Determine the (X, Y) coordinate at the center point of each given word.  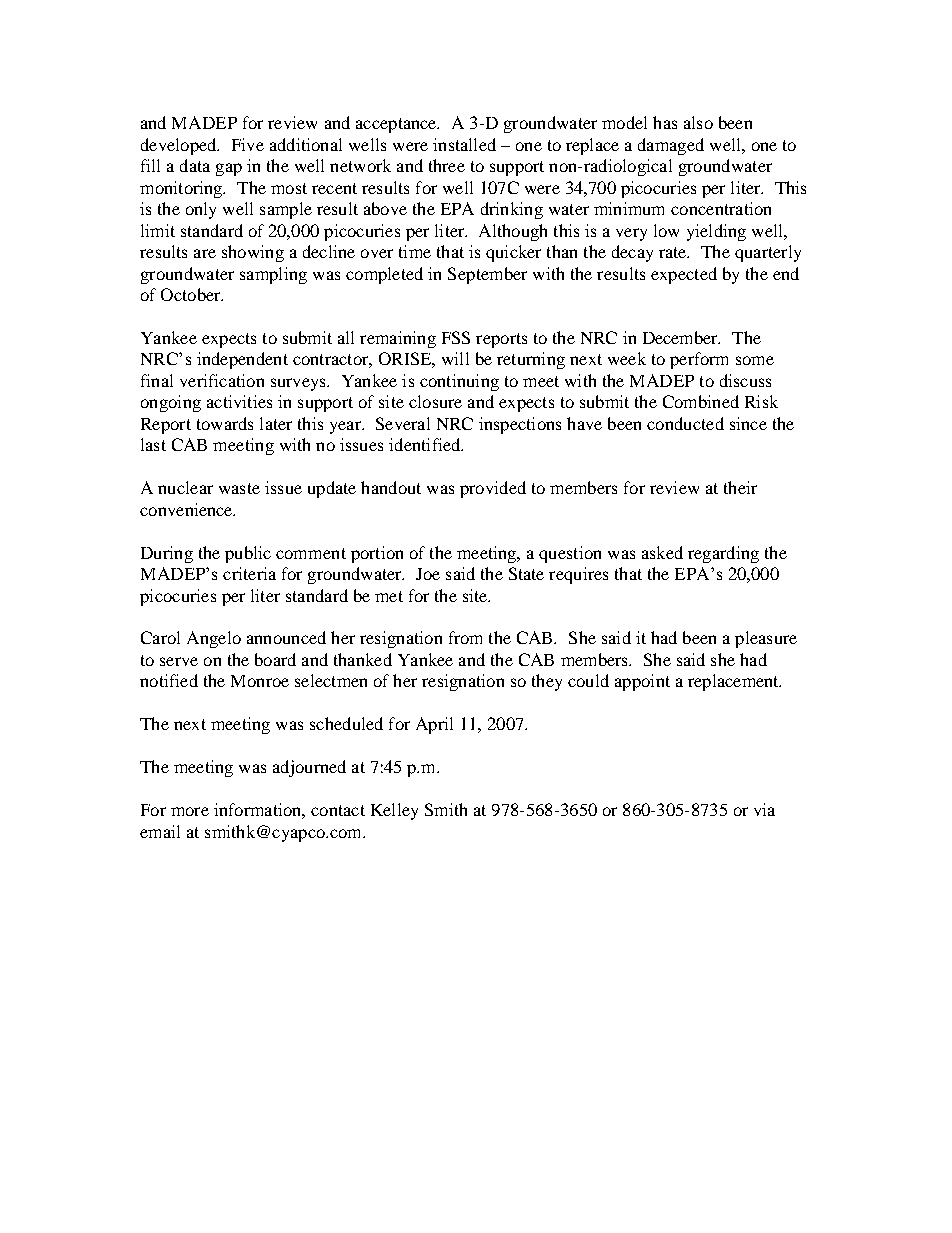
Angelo (214, 639)
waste (239, 488)
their (740, 487)
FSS (456, 337)
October (192, 294)
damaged (671, 146)
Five (248, 144)
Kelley (394, 811)
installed (464, 144)
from (465, 637)
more (190, 811)
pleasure (766, 639)
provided (493, 489)
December (681, 337)
